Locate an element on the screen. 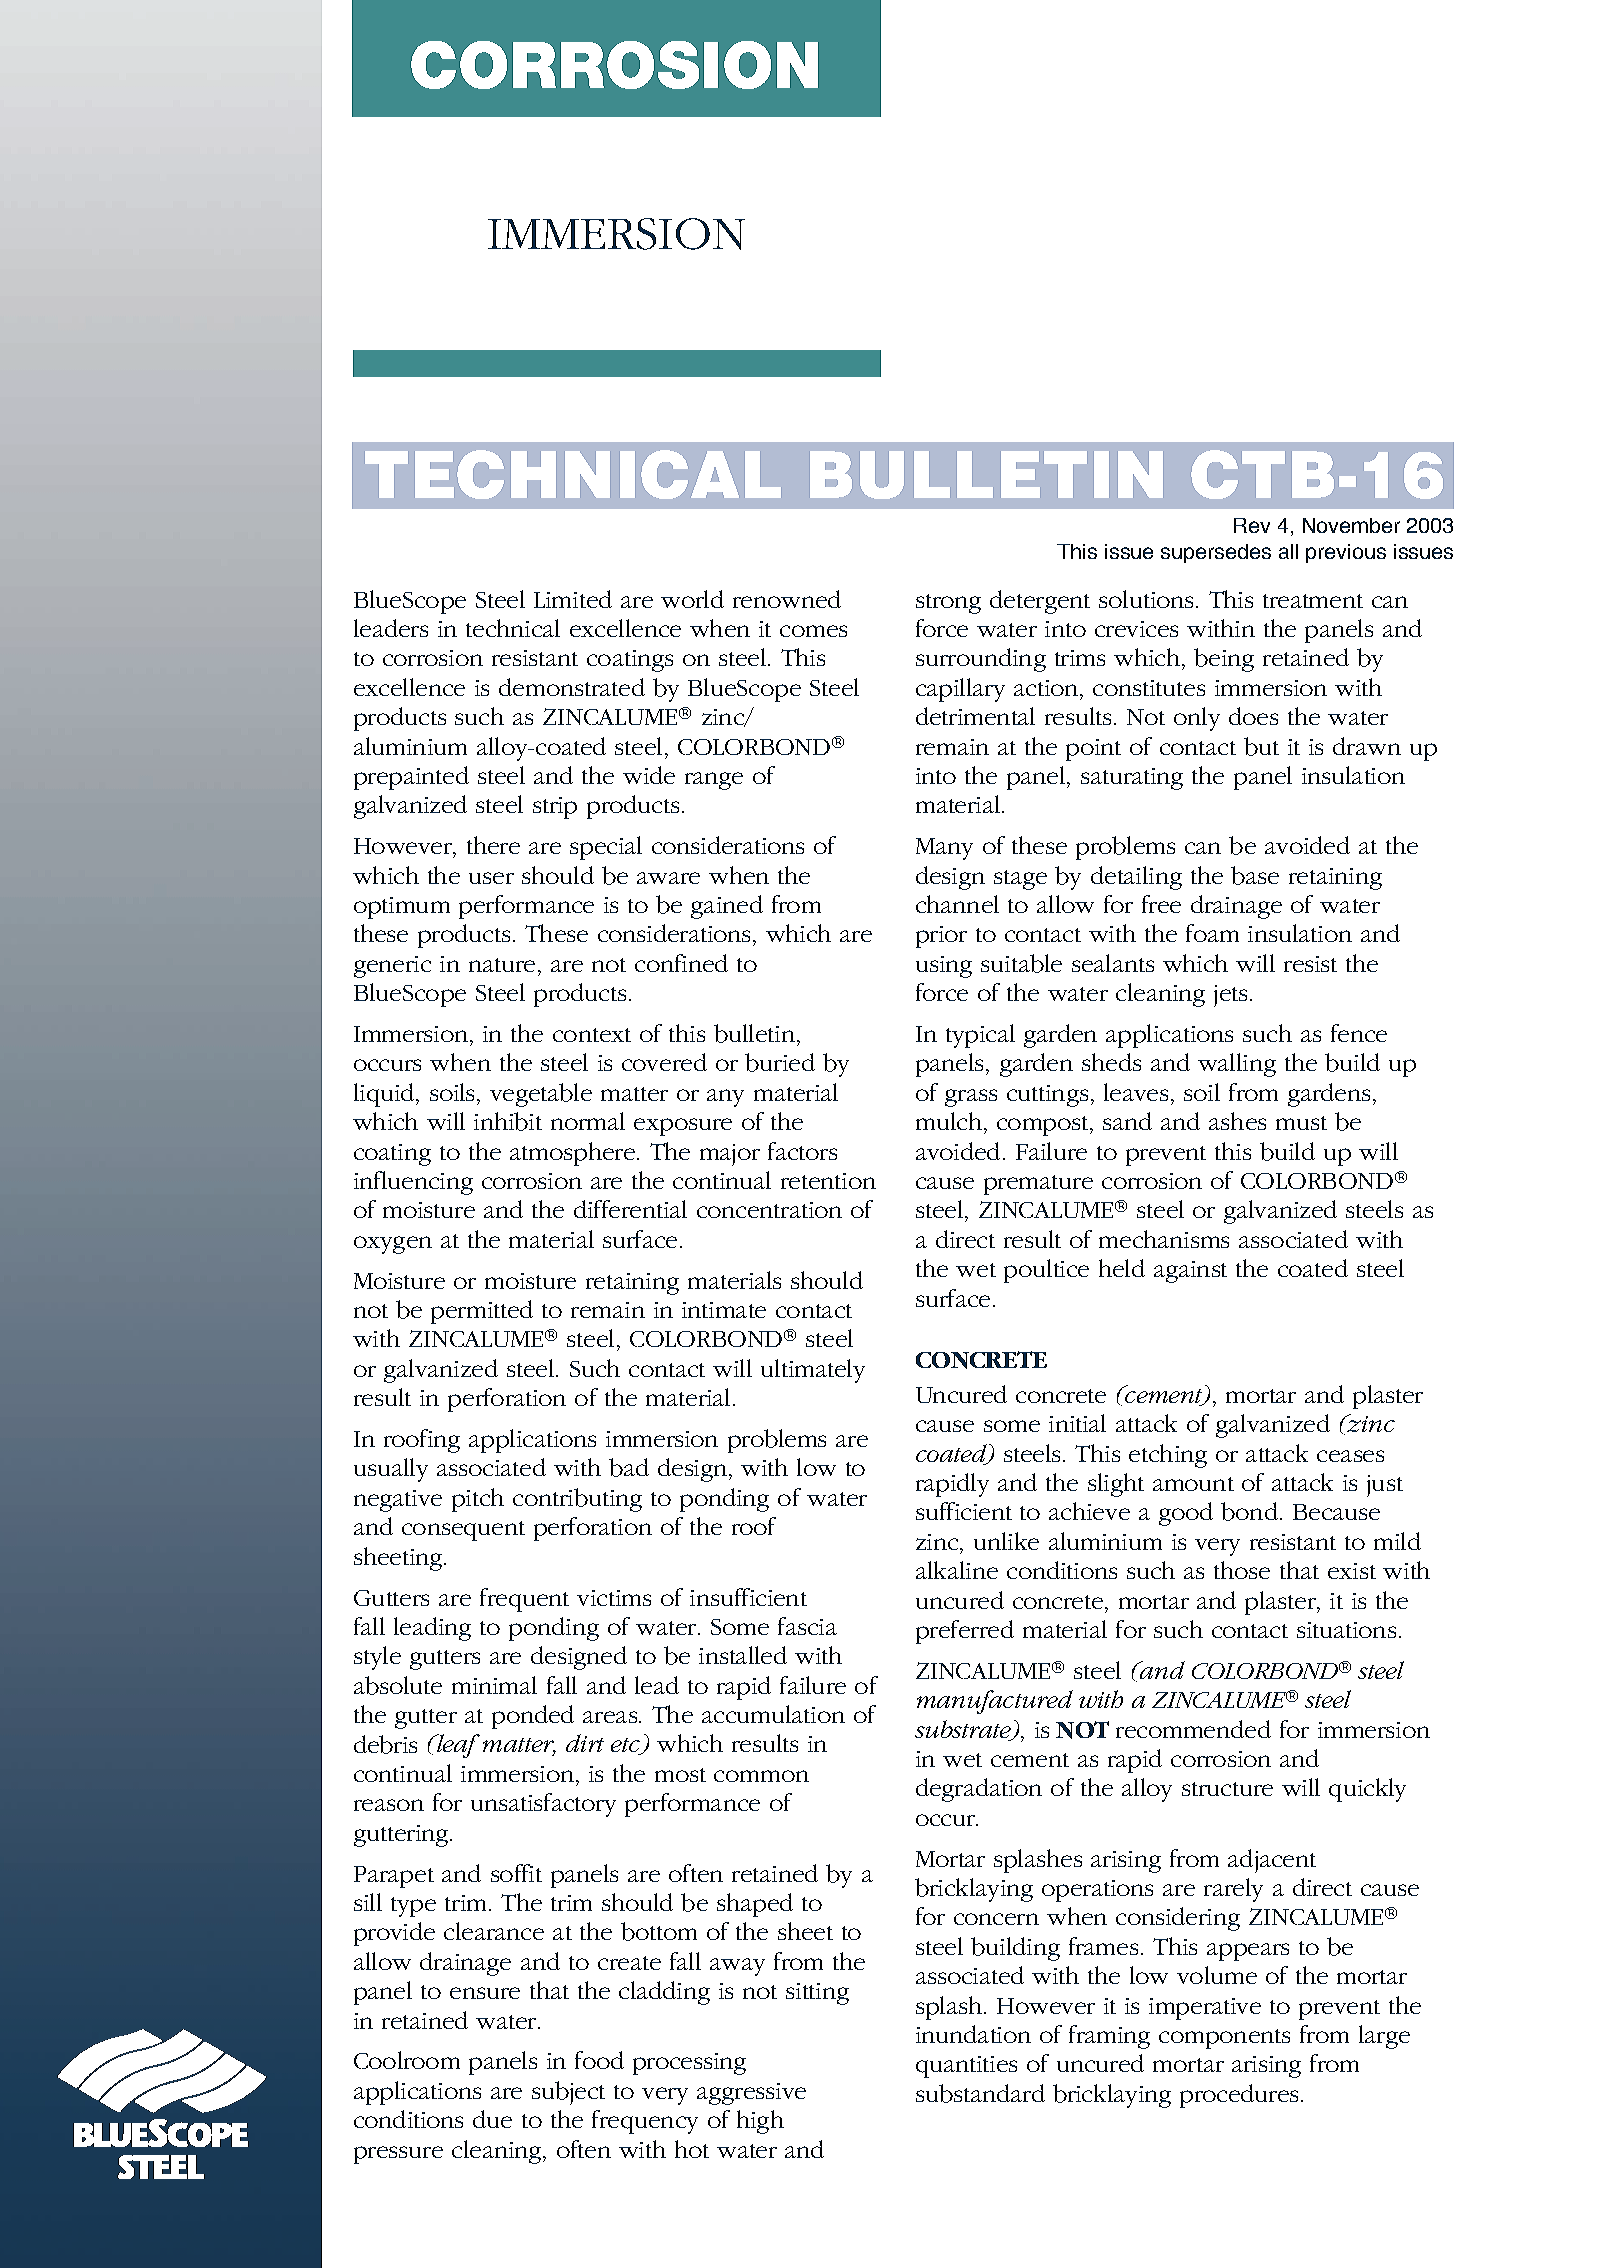  quantities is located at coordinates (966, 2067).
